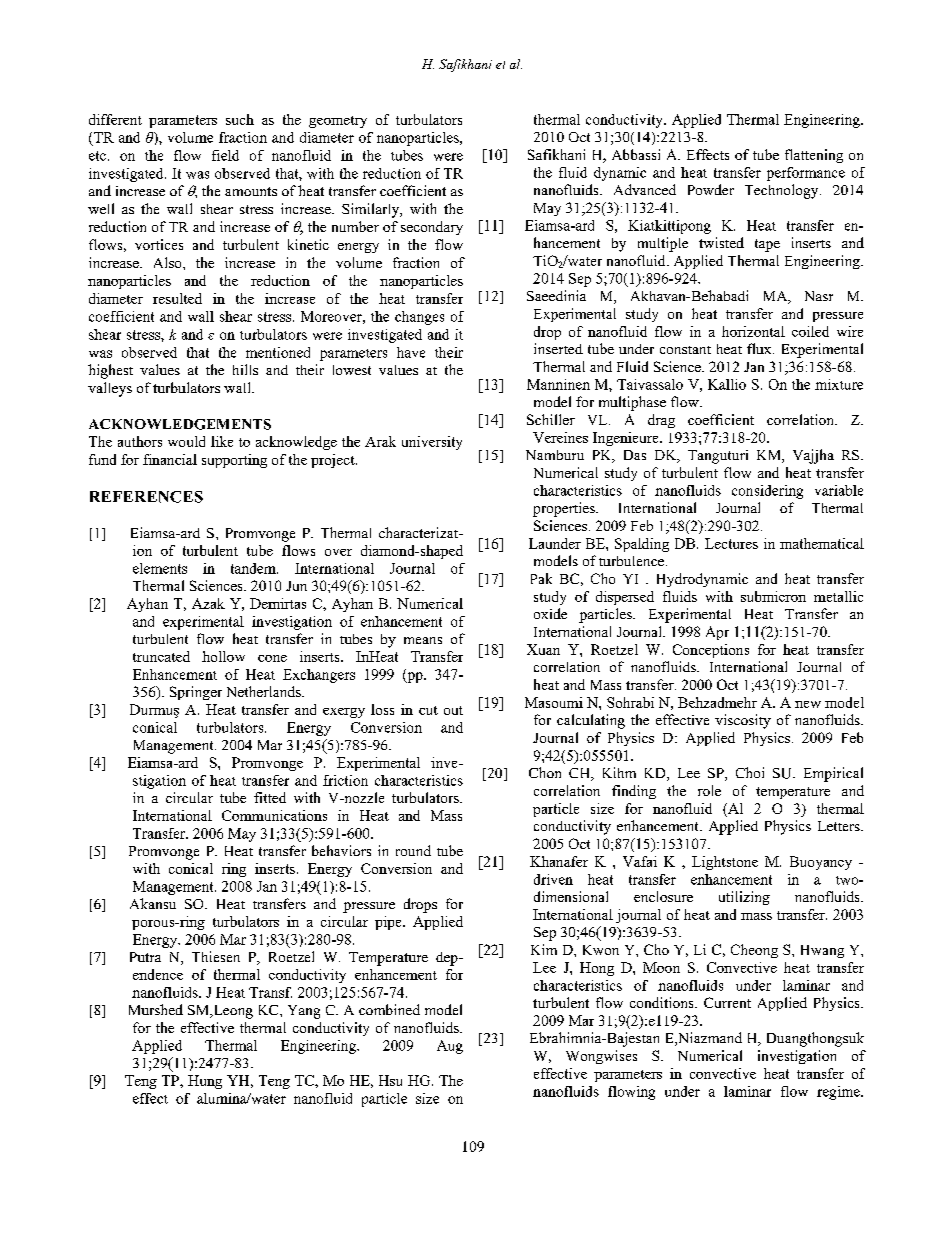 This page has height=1233, width=952. What do you see at coordinates (773, 596) in the page?
I see `submicron` at bounding box center [773, 596].
